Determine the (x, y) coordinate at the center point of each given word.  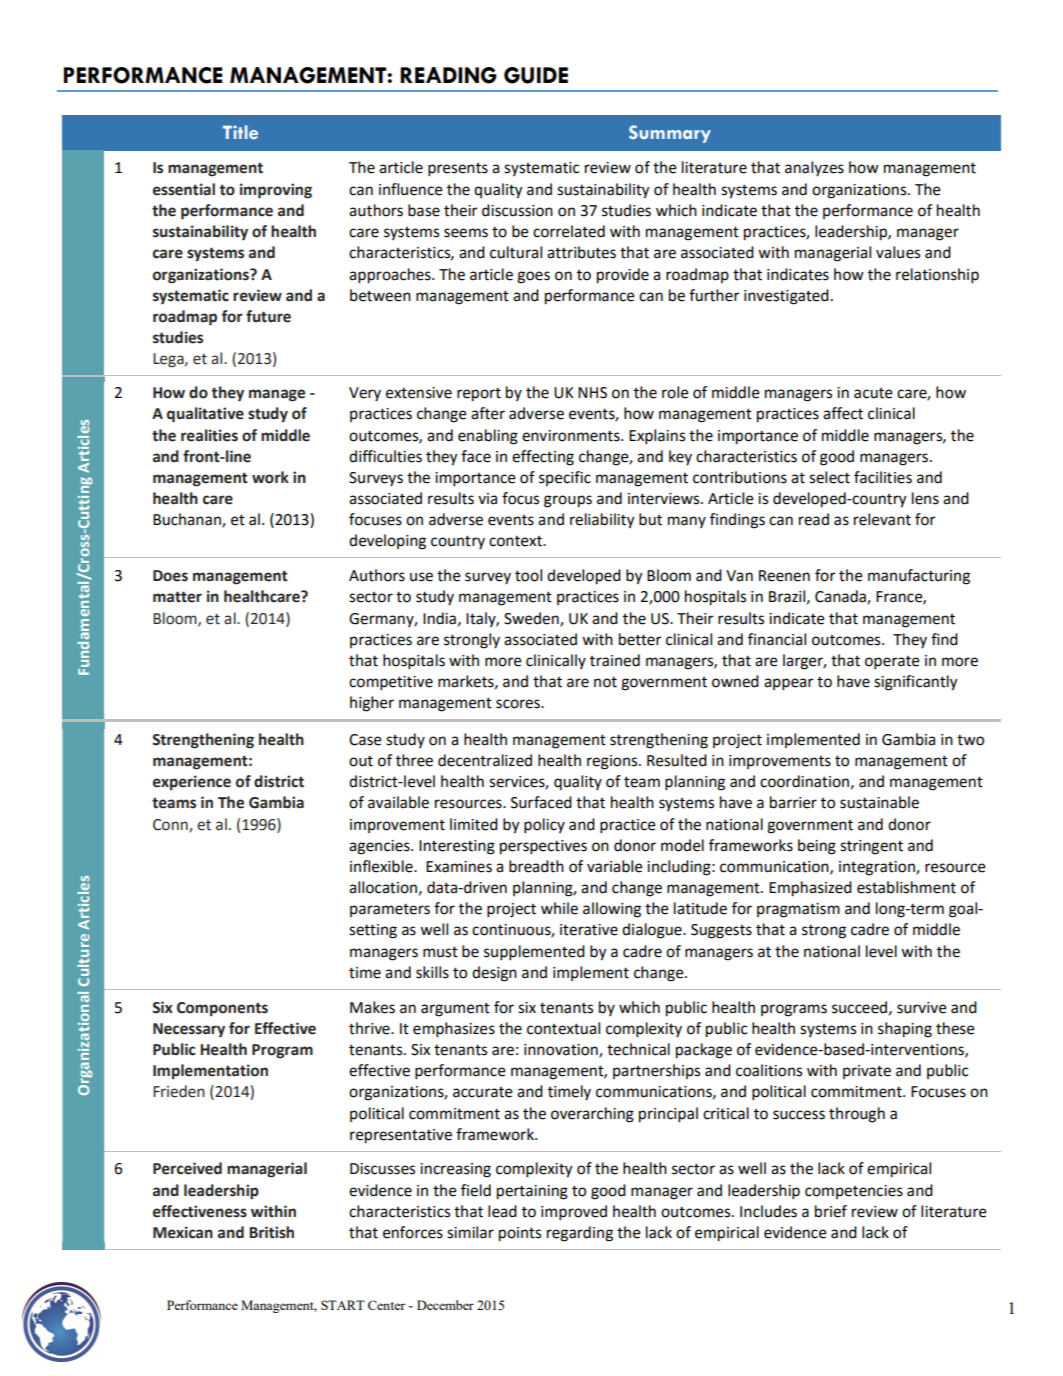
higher (372, 704)
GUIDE (536, 75)
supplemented (534, 953)
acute (873, 393)
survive (922, 1008)
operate (892, 663)
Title (240, 132)
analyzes (814, 169)
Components (222, 1009)
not (605, 682)
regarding (580, 1234)
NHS (592, 393)
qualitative (205, 415)
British (271, 1232)
